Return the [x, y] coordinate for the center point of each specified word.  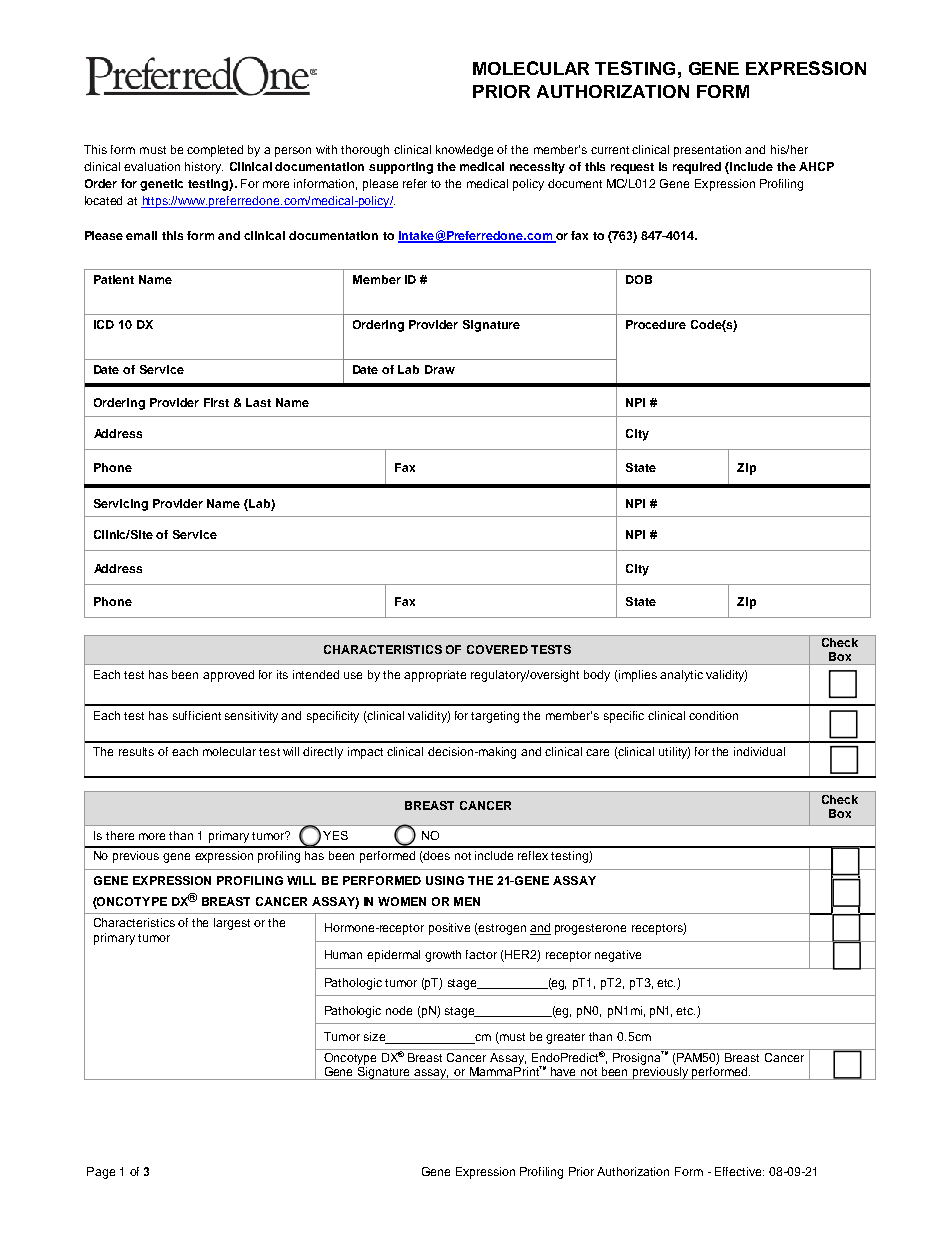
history [204, 168]
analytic [681, 676]
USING [445, 880]
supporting [401, 168]
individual [759, 751]
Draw [440, 369]
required [697, 168]
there [120, 835]
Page [101, 1173]
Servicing [121, 505]
